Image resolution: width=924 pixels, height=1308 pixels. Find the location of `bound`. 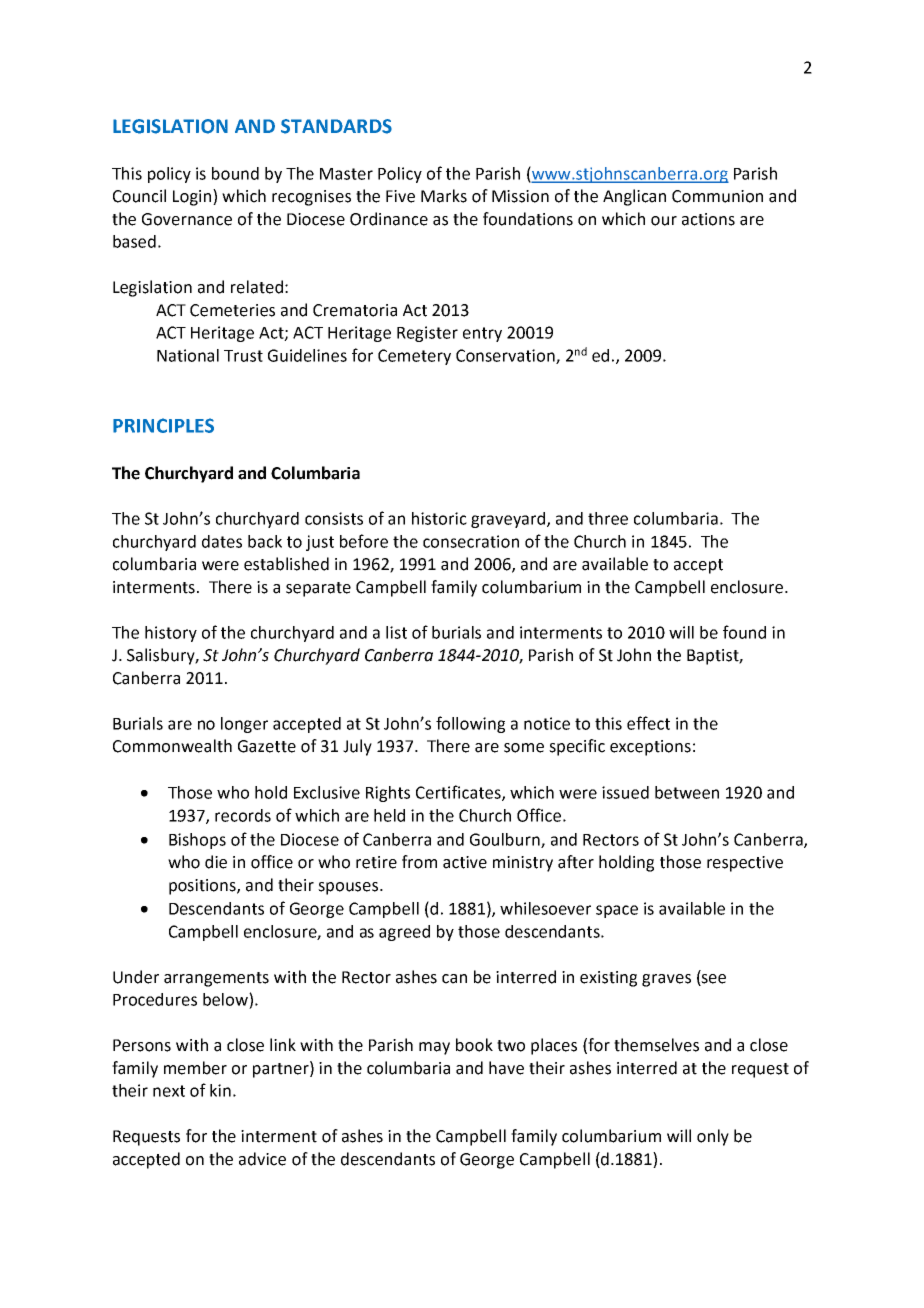

bound is located at coordinates (235, 173).
